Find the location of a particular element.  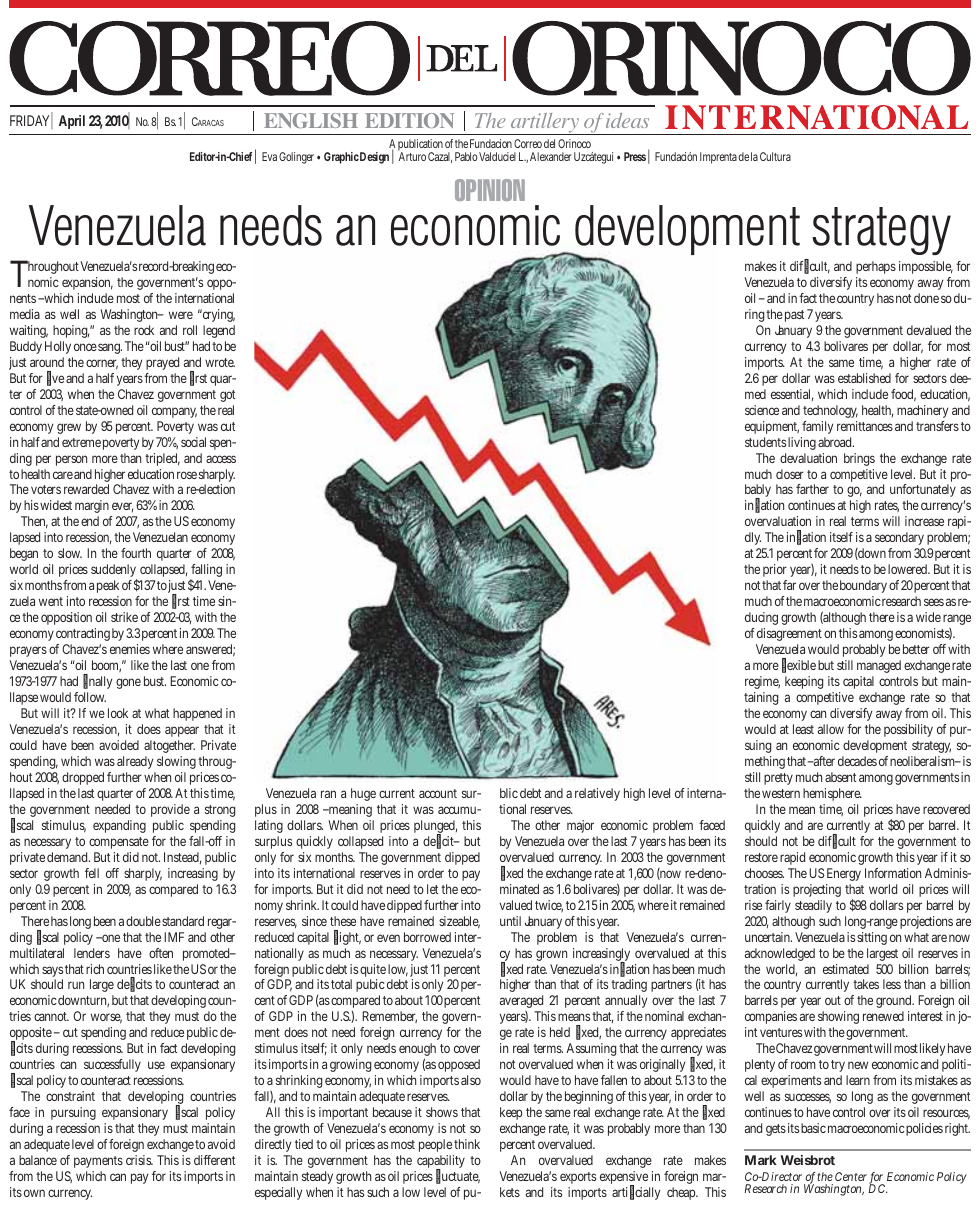

ENGLISH is located at coordinates (311, 120).
